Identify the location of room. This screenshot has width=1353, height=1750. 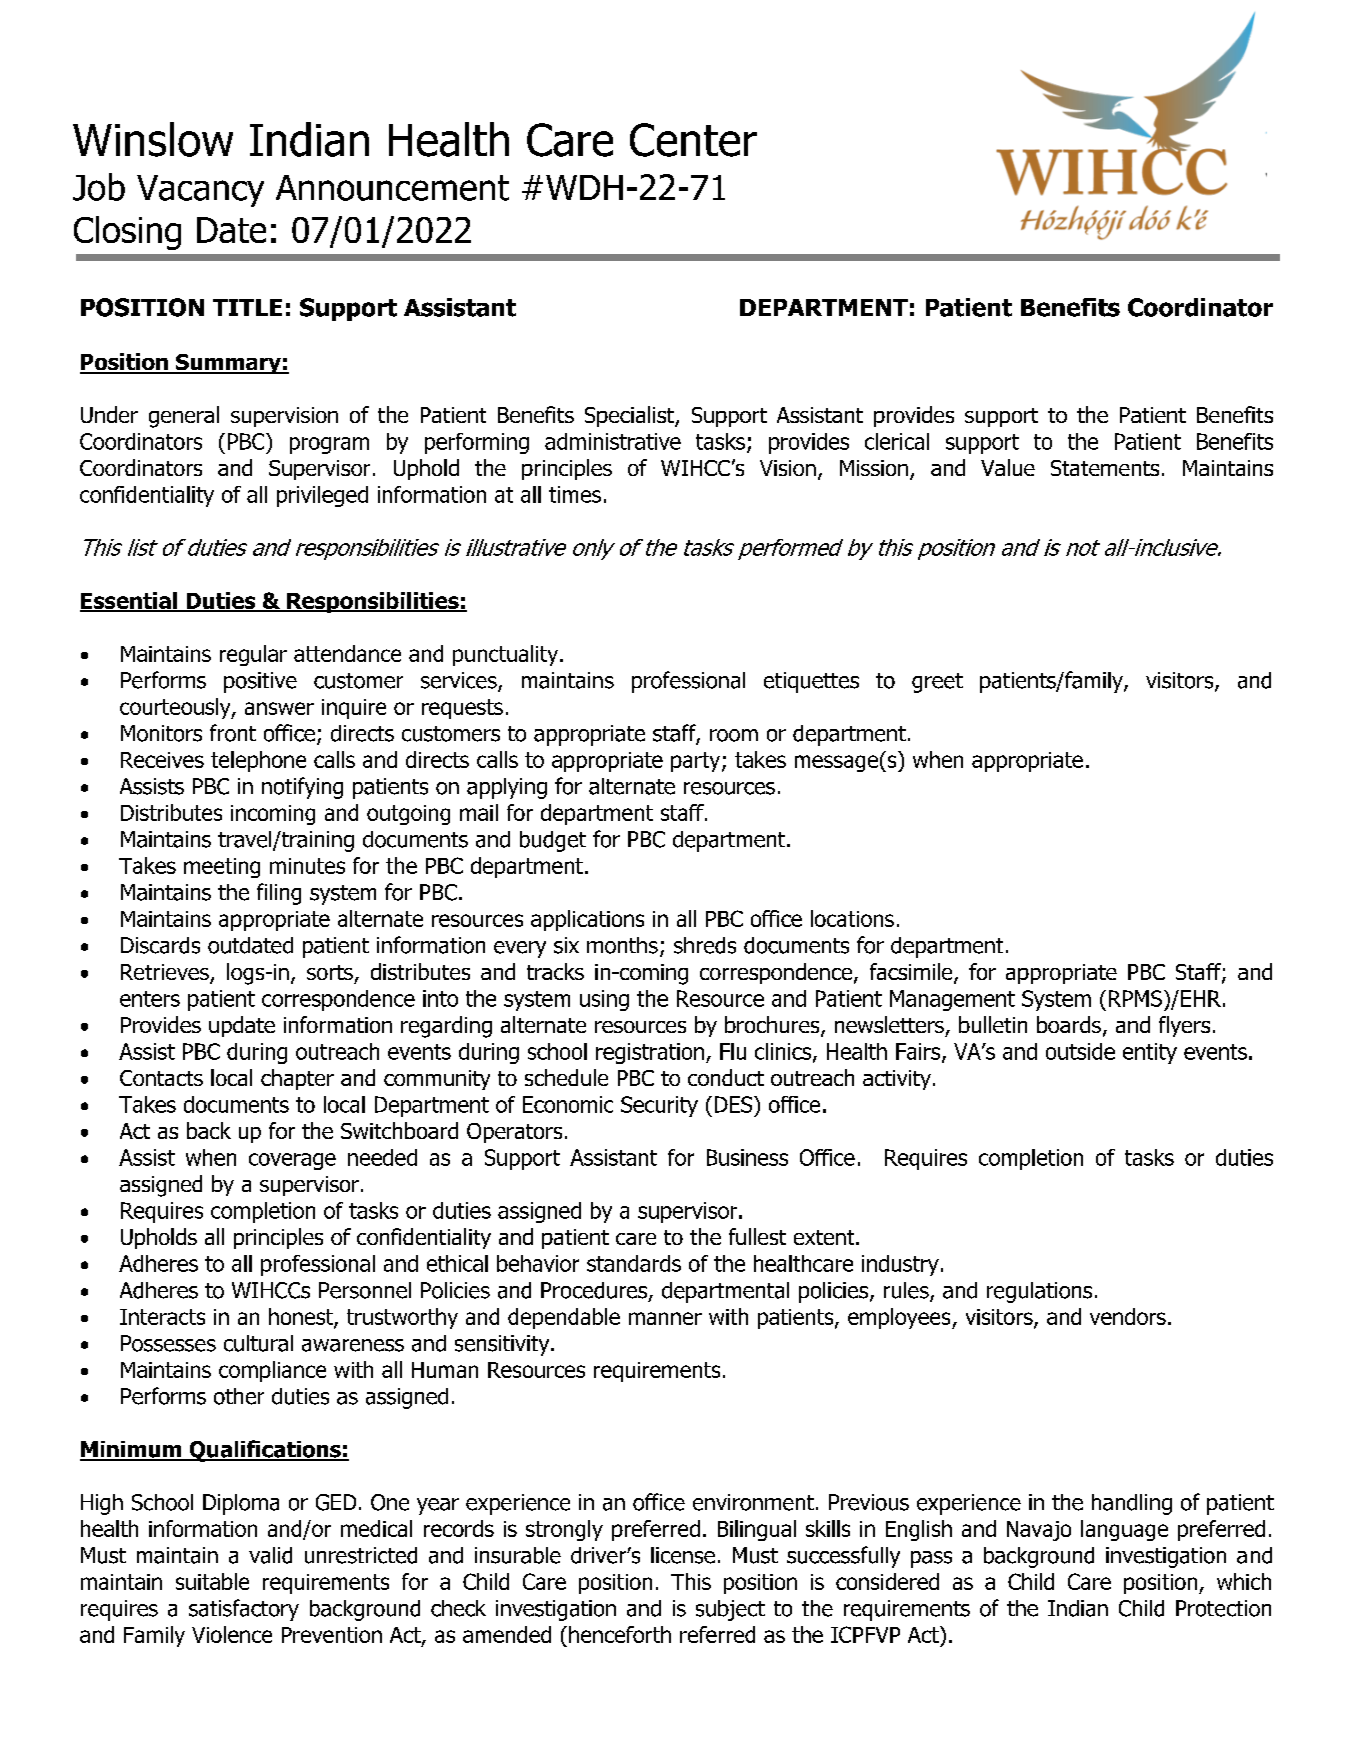
(734, 735).
